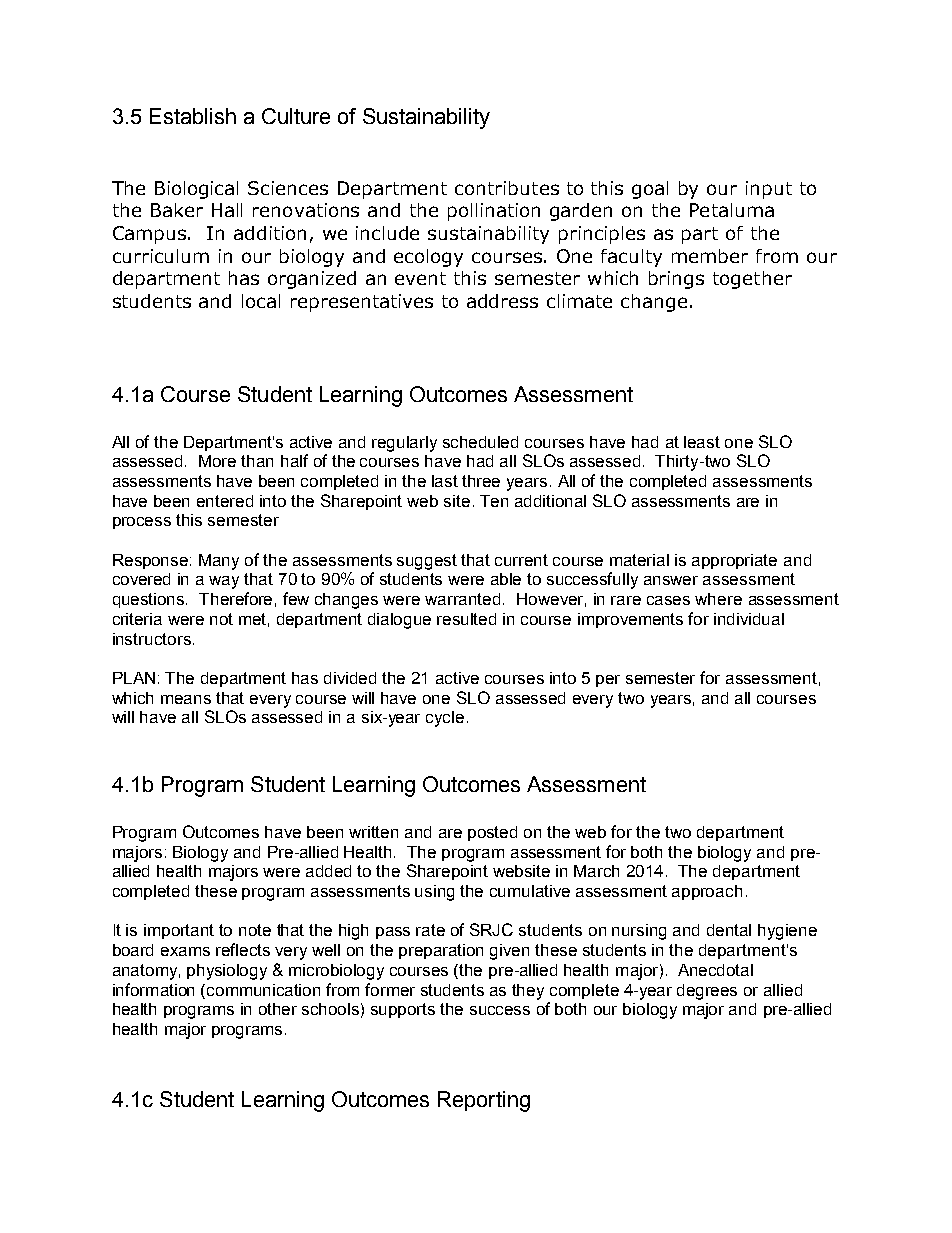  Describe the element at coordinates (507, 188) in the page. I see `contributes` at that location.
